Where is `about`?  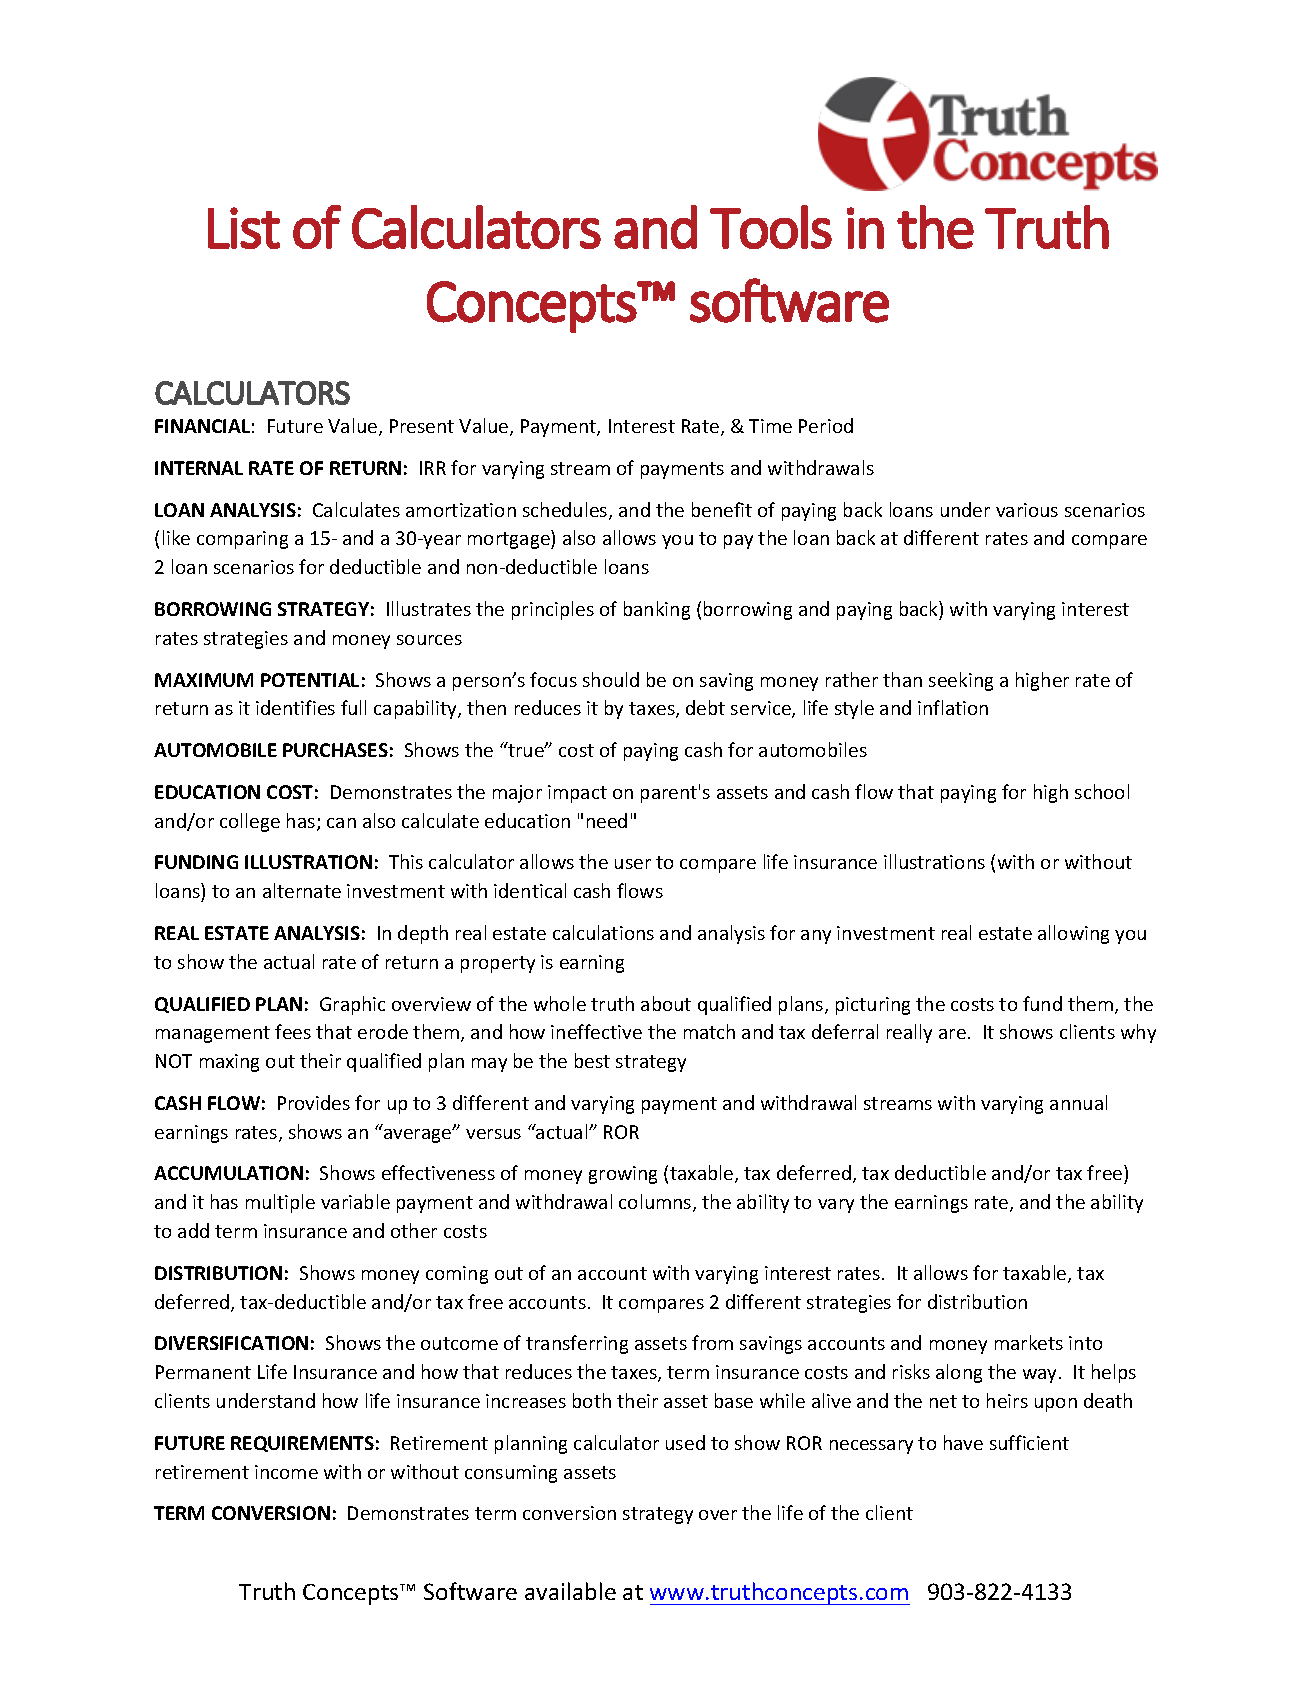
about is located at coordinates (666, 1003).
